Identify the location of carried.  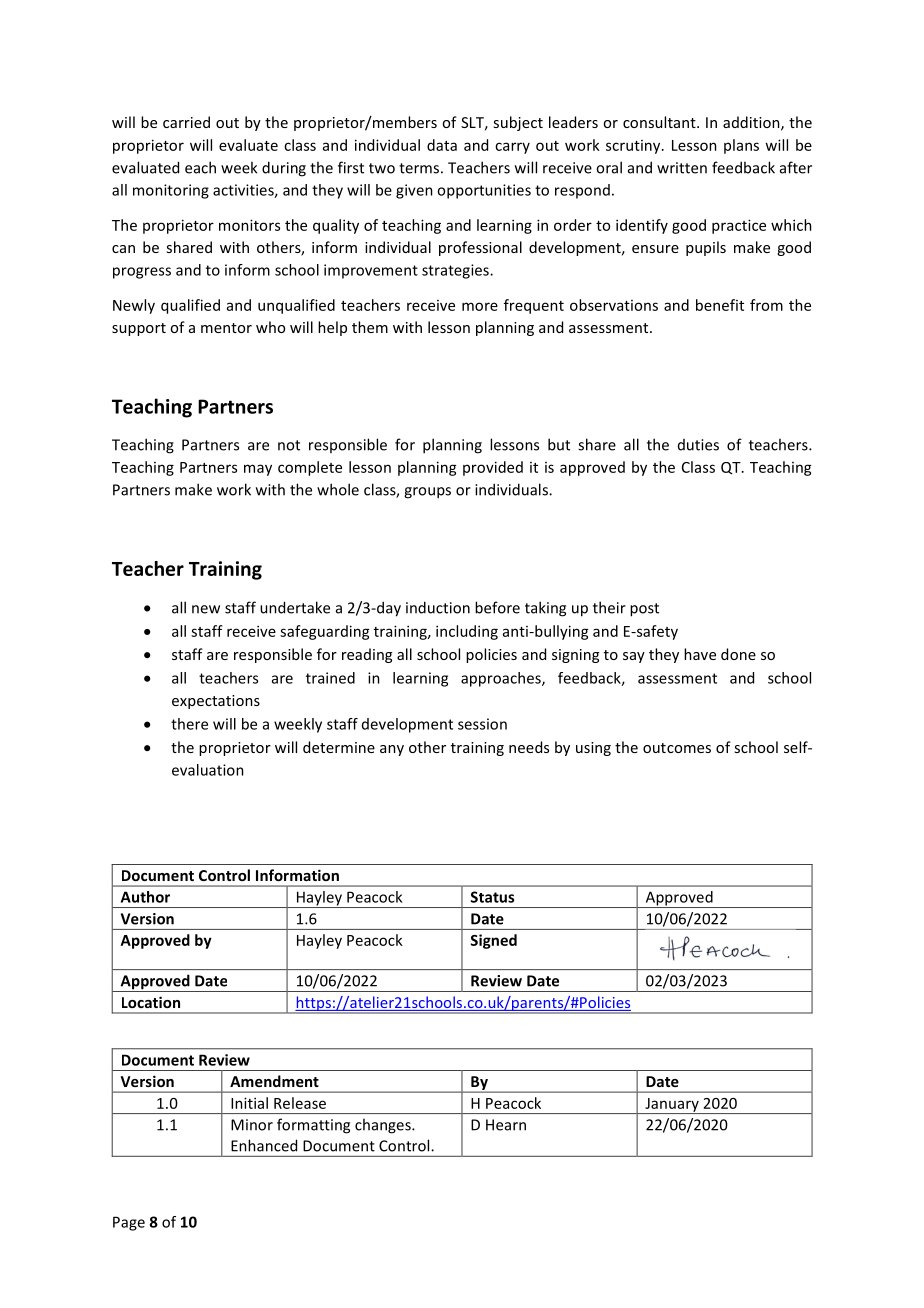
(186, 122).
